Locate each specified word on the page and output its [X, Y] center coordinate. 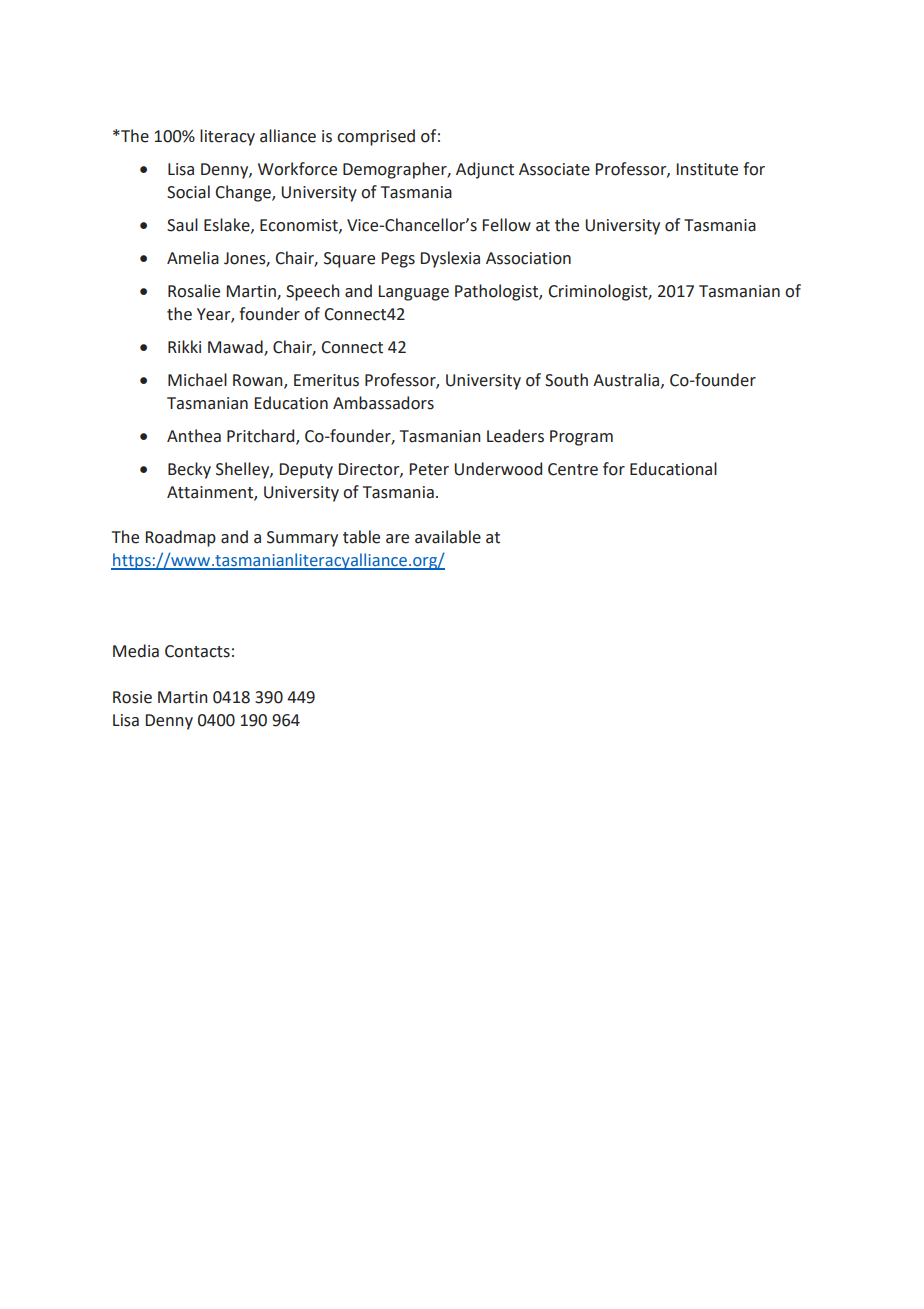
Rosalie [194, 291]
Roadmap [181, 538]
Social [188, 192]
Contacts [197, 651]
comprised [376, 137]
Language [414, 293]
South [566, 380]
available [448, 537]
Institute [707, 169]
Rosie [132, 697]
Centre [573, 469]
